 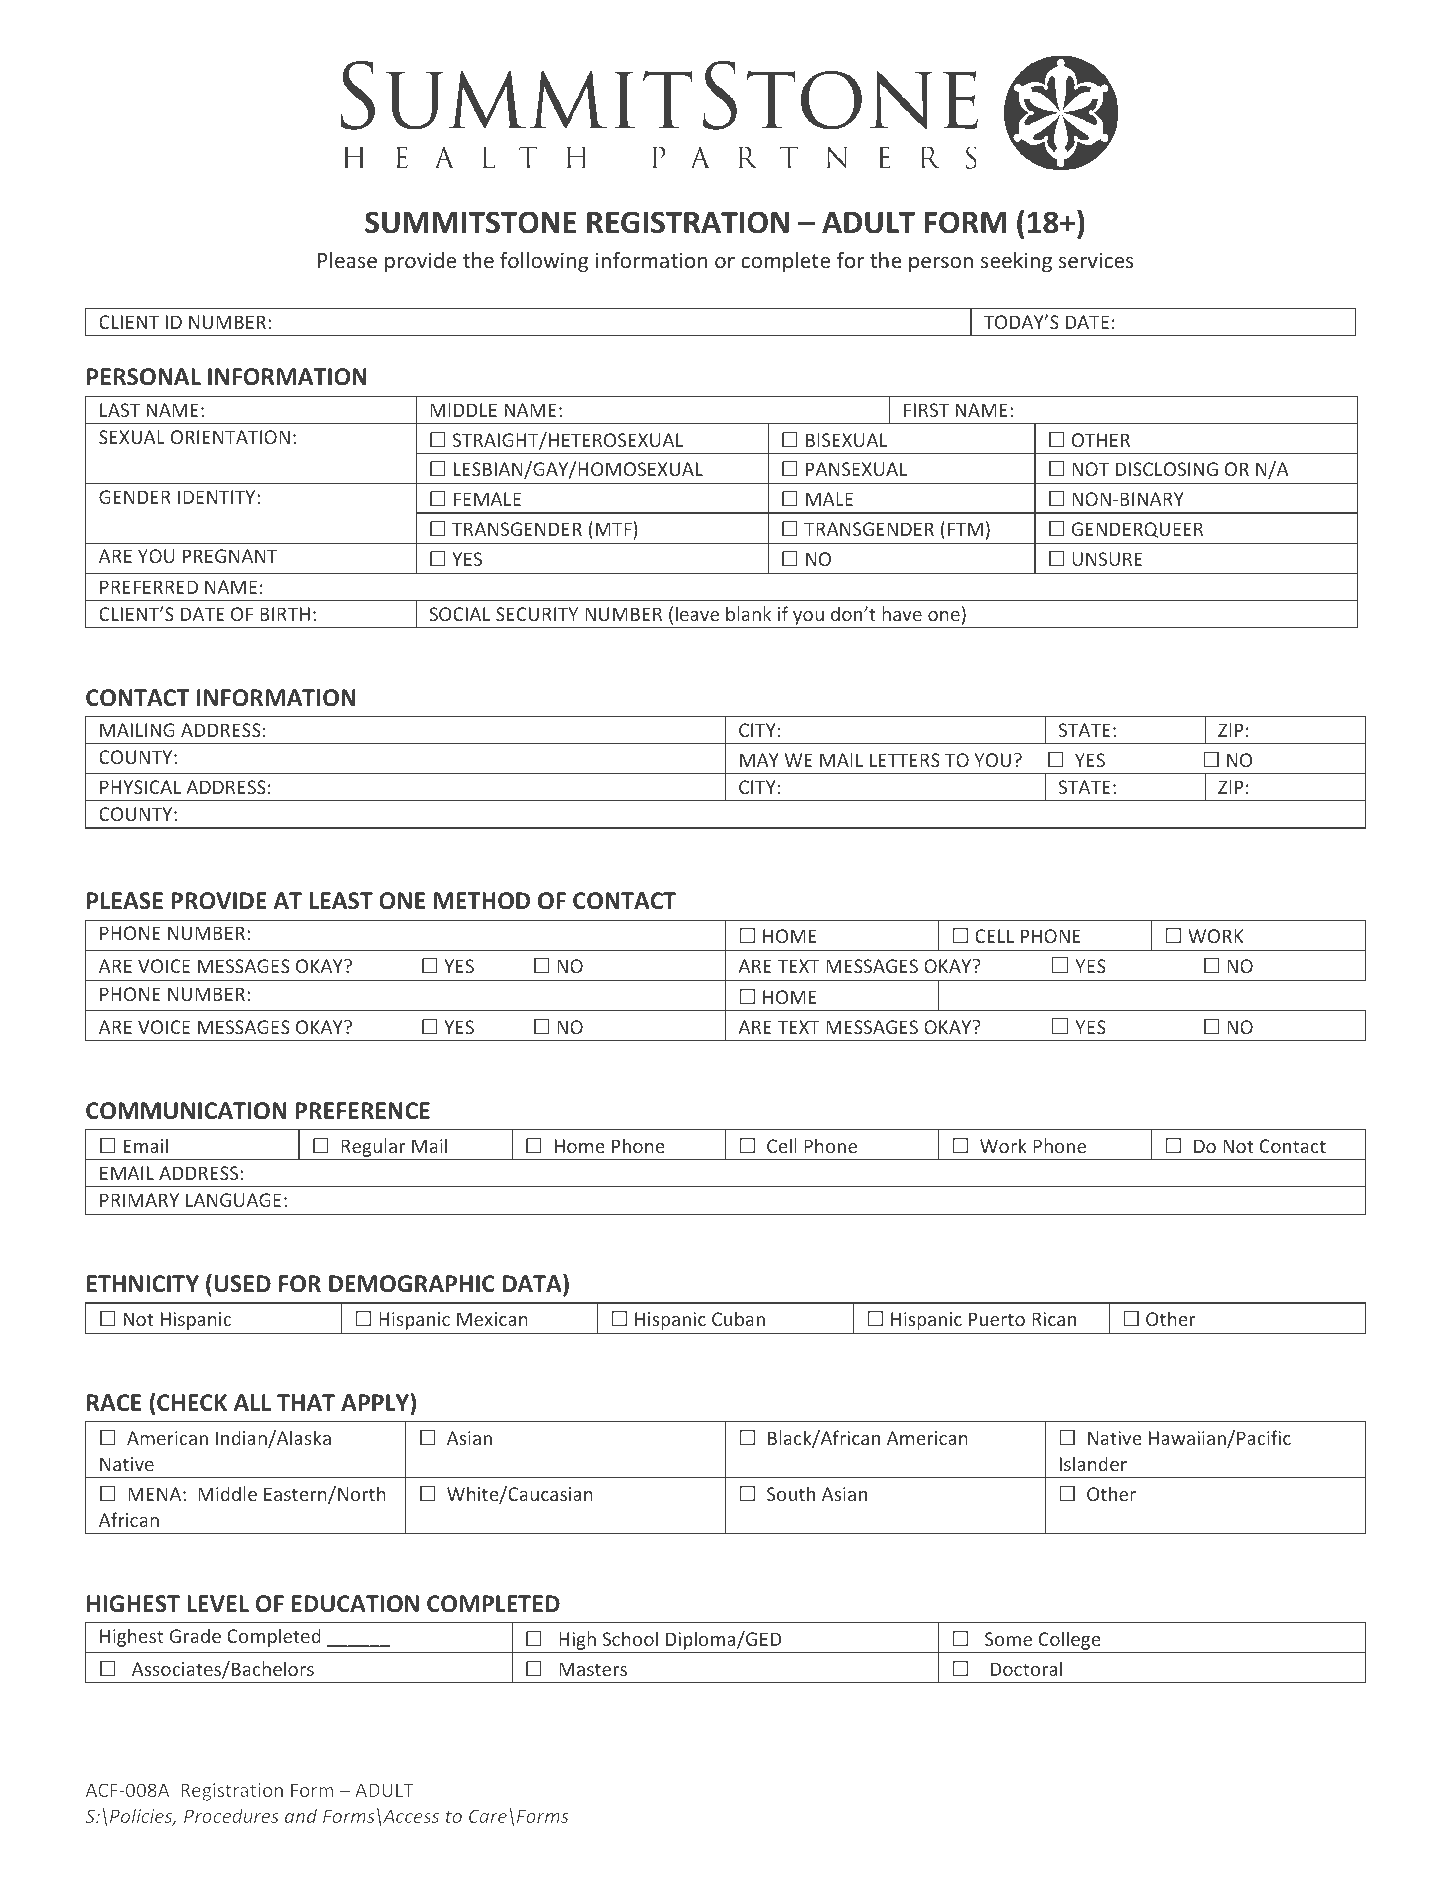 I want to click on following, so click(x=544, y=262).
